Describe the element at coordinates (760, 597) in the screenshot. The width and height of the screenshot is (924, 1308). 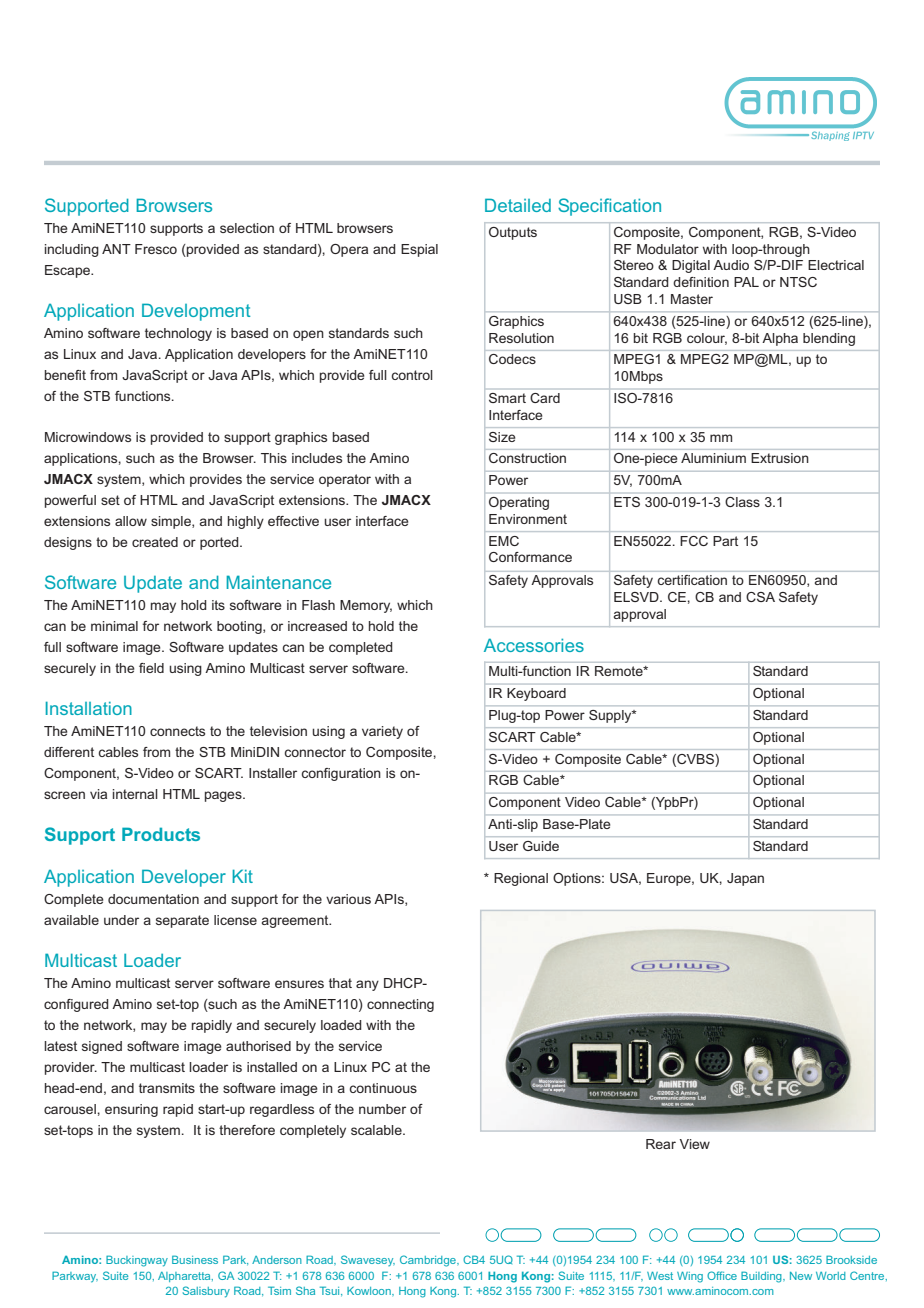
I see `CSA` at that location.
